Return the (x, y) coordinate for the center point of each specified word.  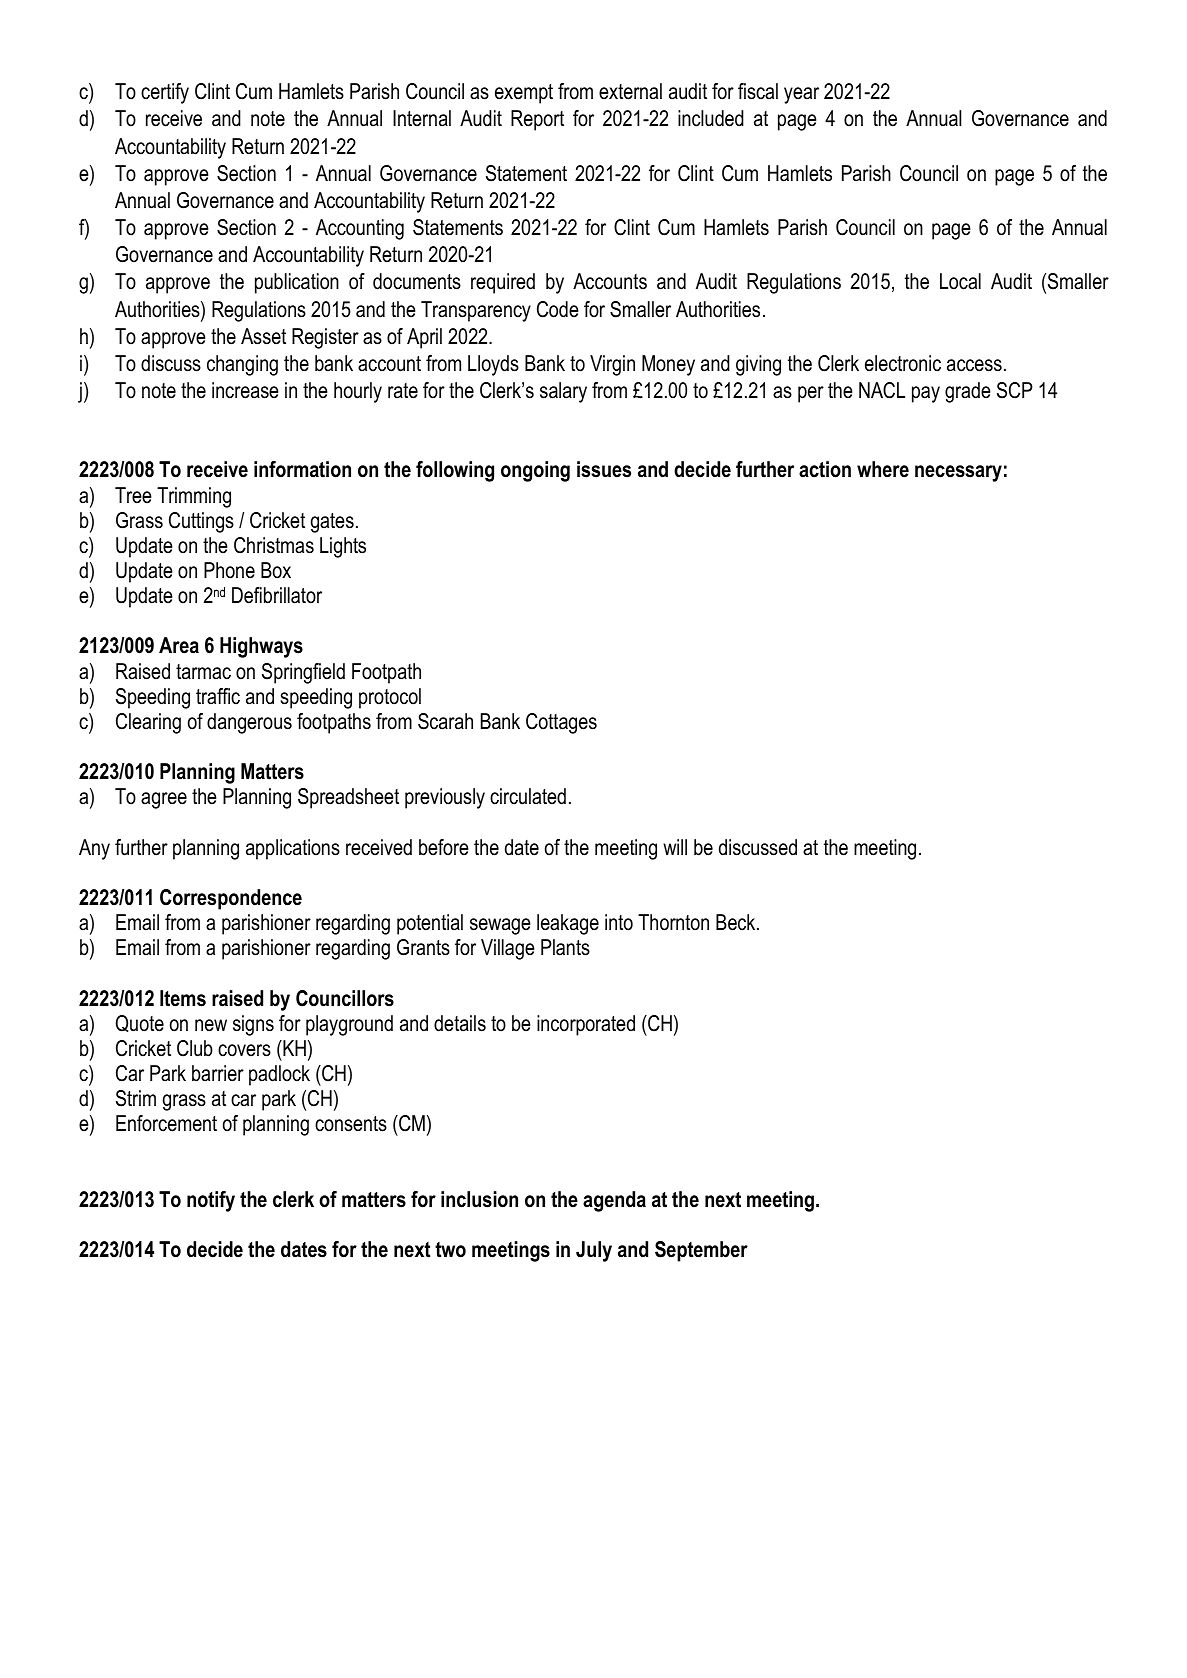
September (701, 1251)
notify (211, 1201)
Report (537, 120)
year (801, 95)
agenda (614, 1201)
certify (165, 93)
